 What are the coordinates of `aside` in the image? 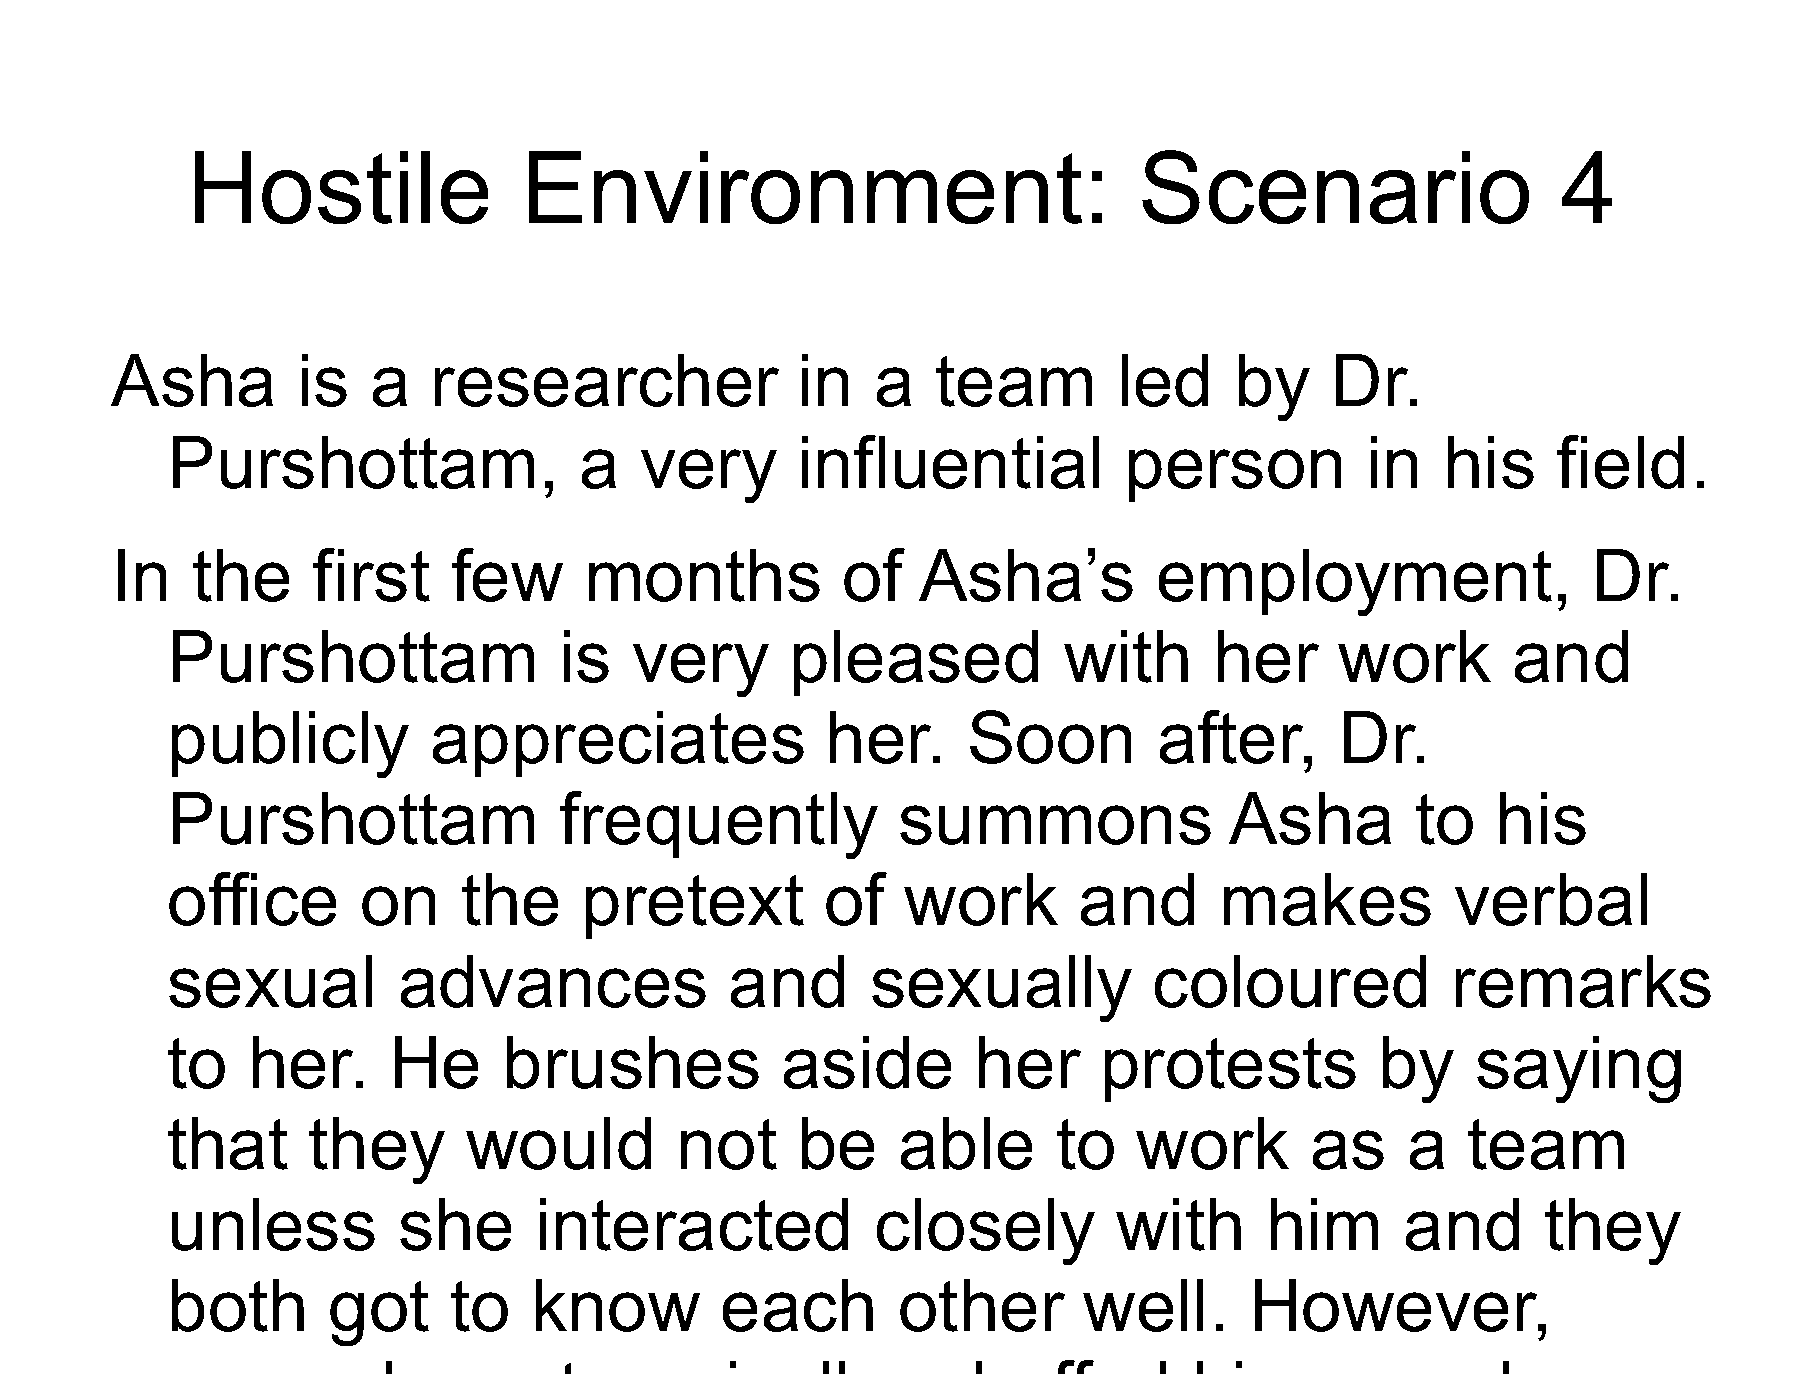 It's located at (867, 1062).
